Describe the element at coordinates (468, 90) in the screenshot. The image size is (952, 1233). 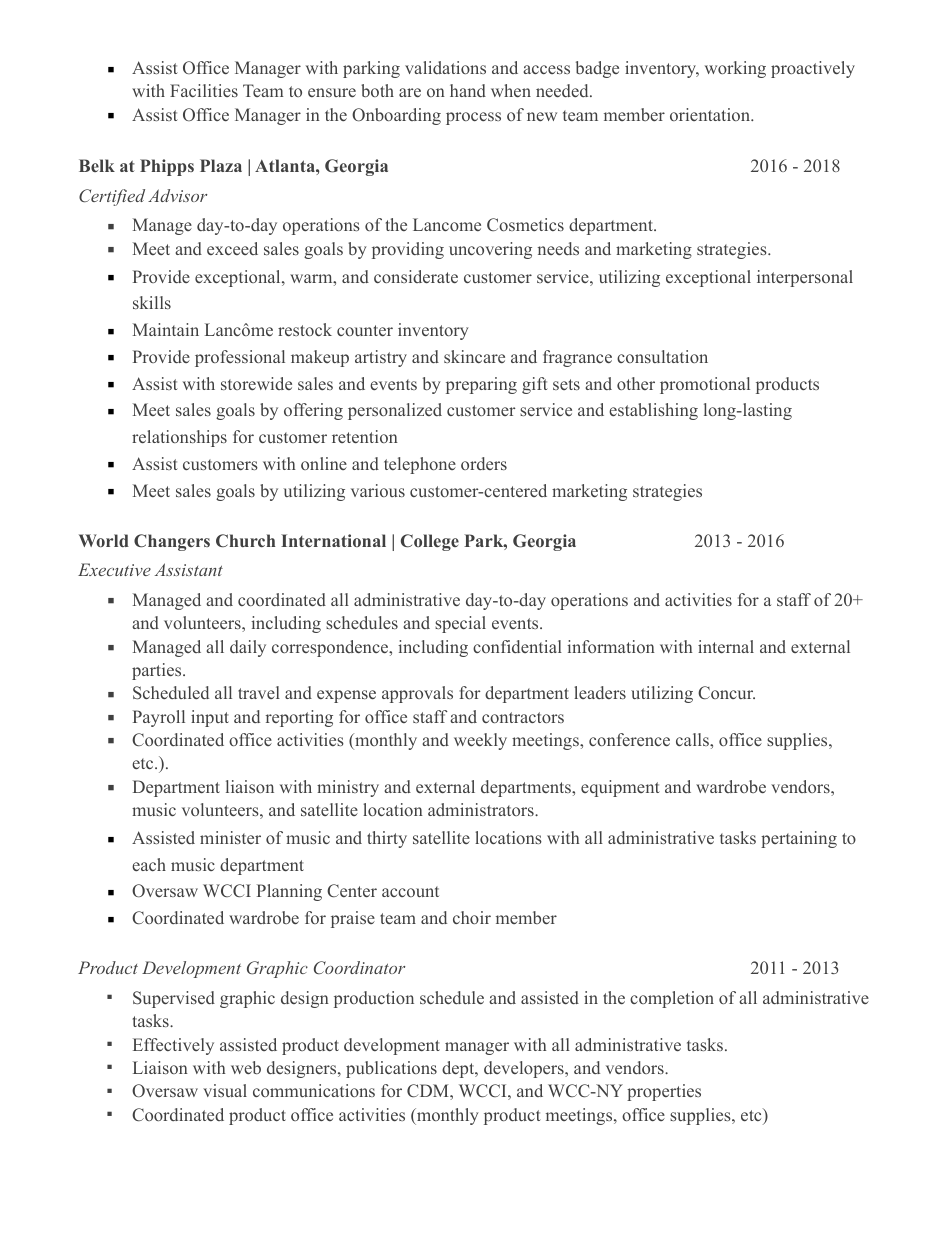
I see `hand` at that location.
